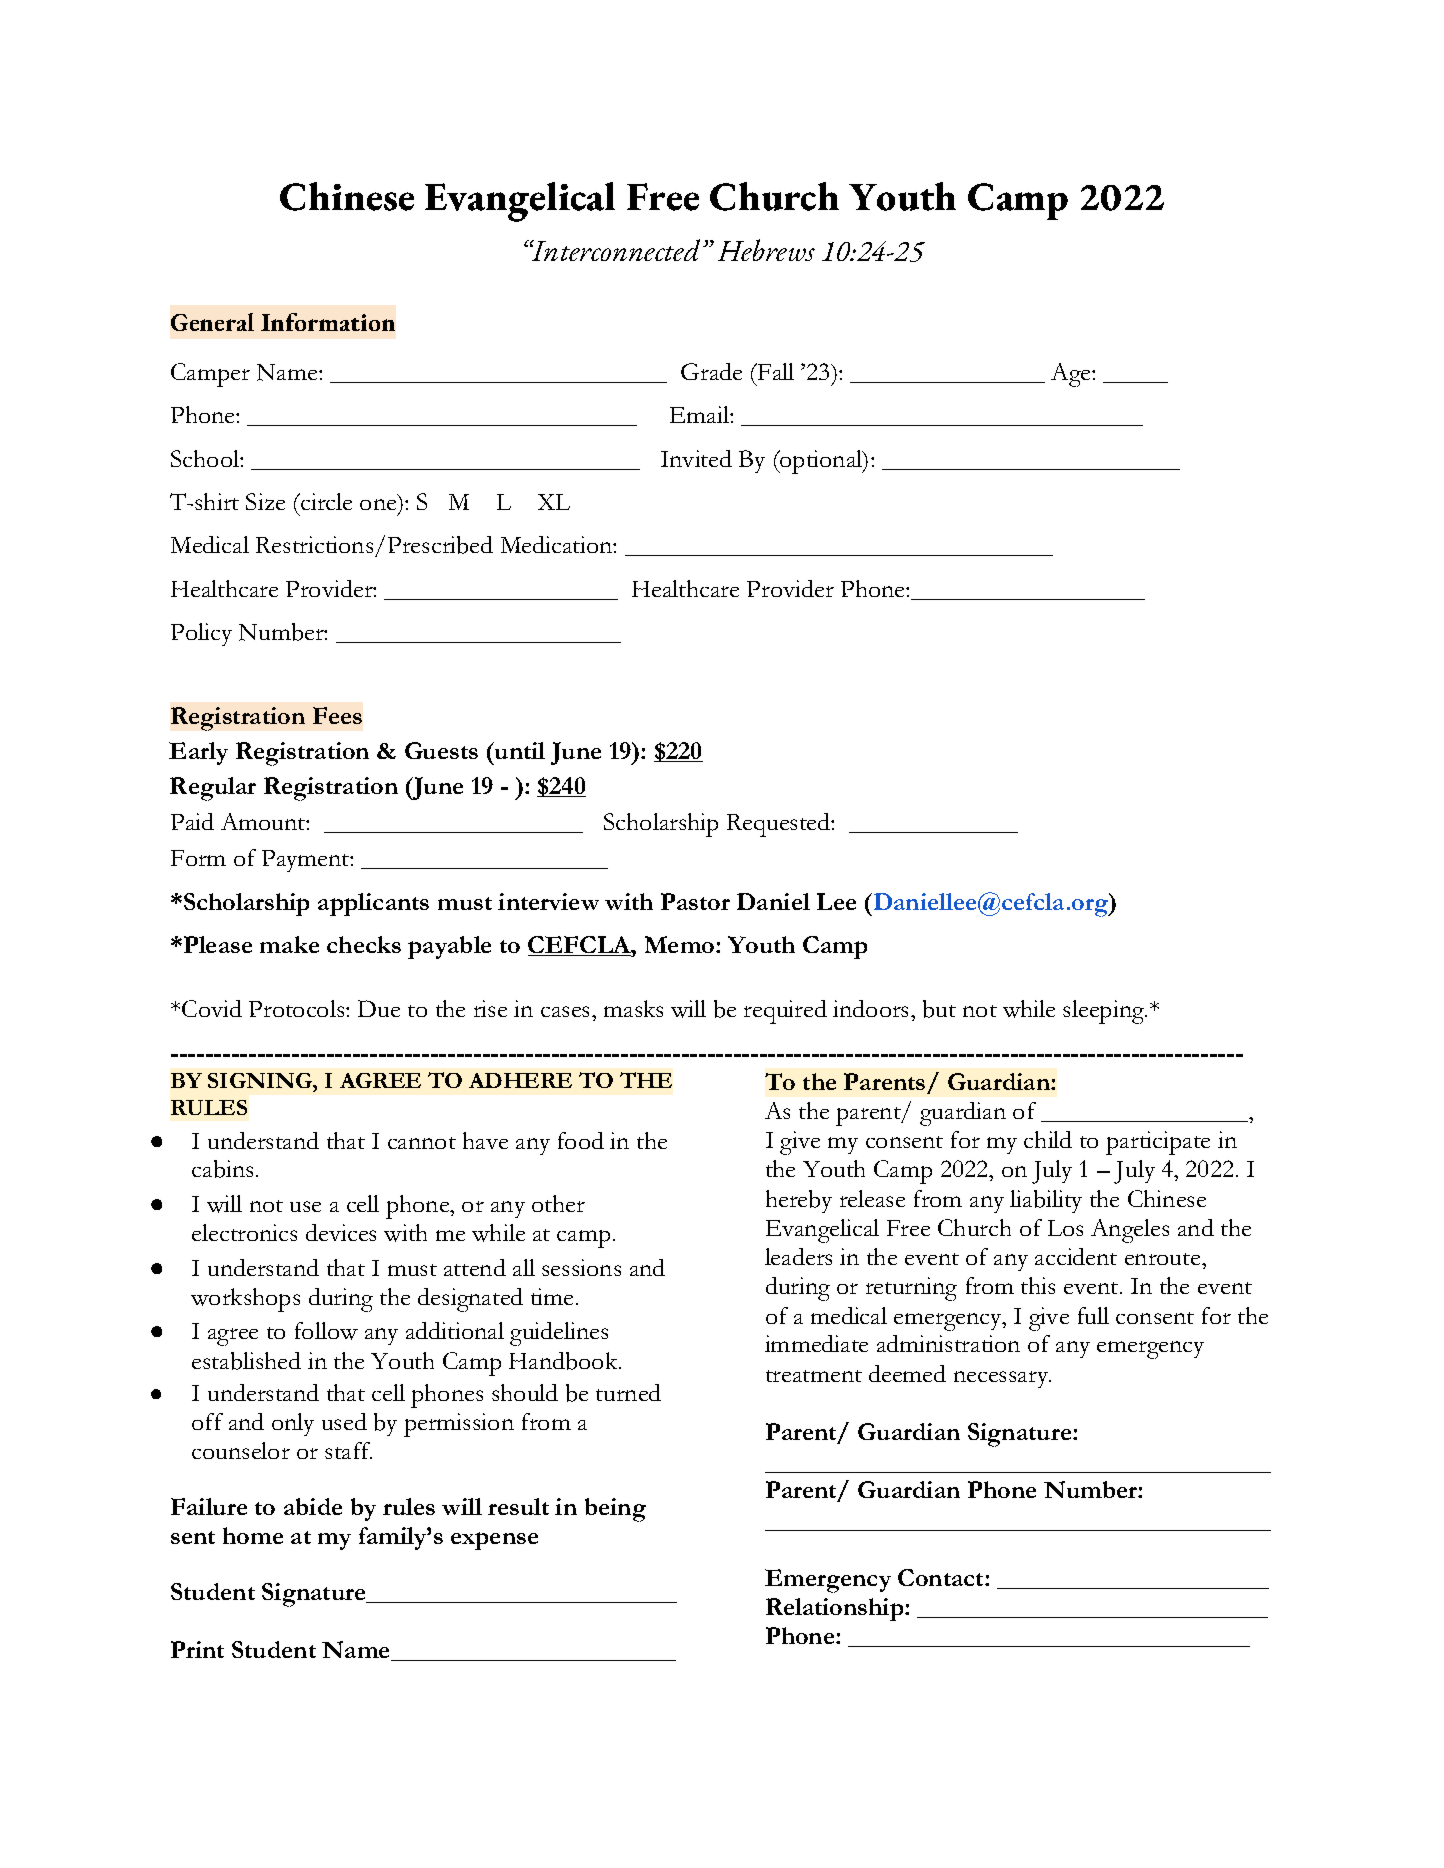  I want to click on Policy, so click(201, 634).
